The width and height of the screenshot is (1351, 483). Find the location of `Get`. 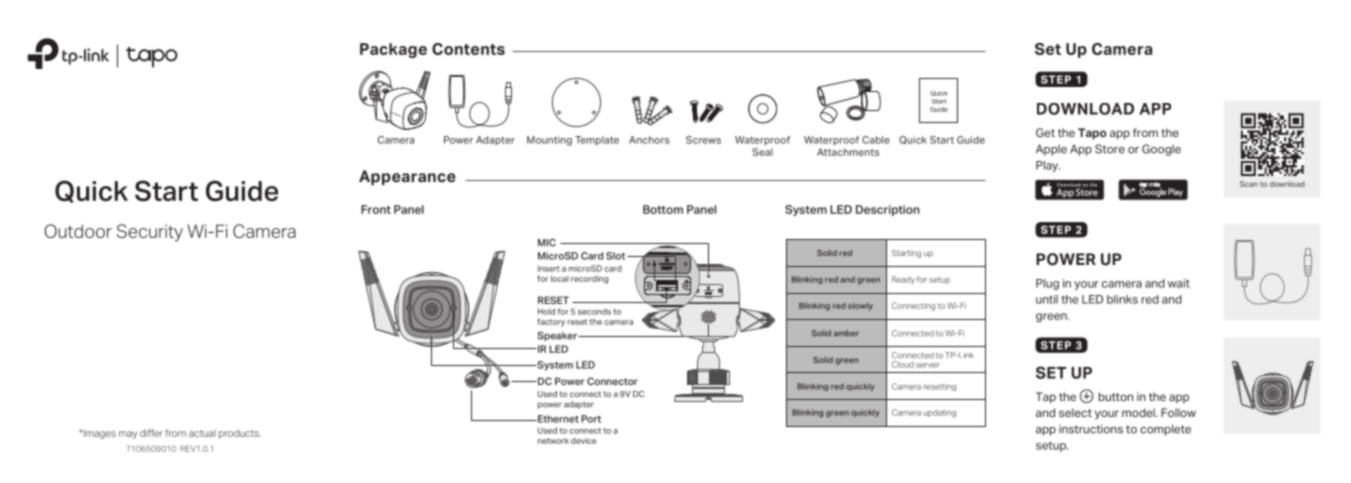

Get is located at coordinates (1045, 132).
